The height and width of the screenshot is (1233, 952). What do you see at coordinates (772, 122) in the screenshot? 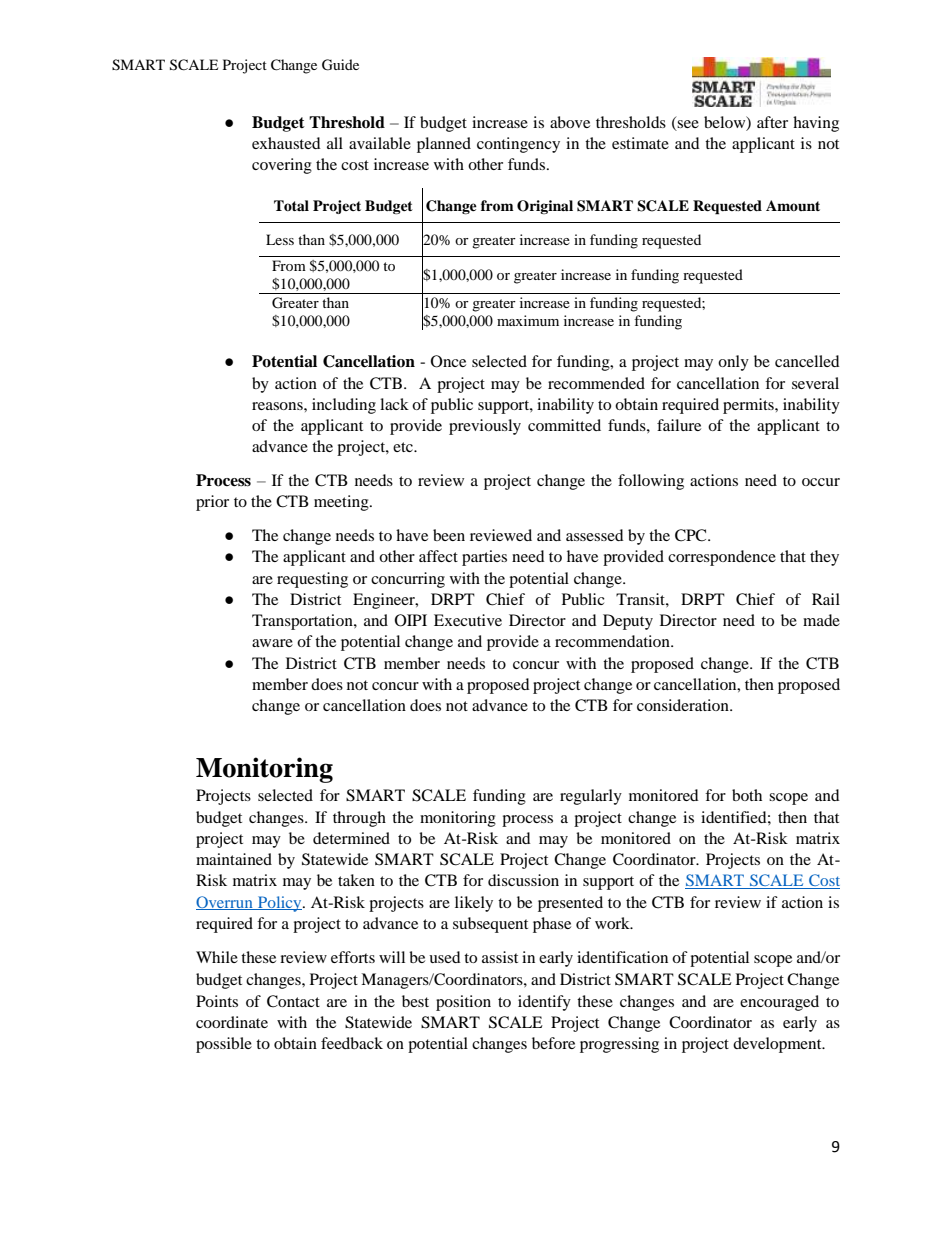
I see `after` at bounding box center [772, 122].
